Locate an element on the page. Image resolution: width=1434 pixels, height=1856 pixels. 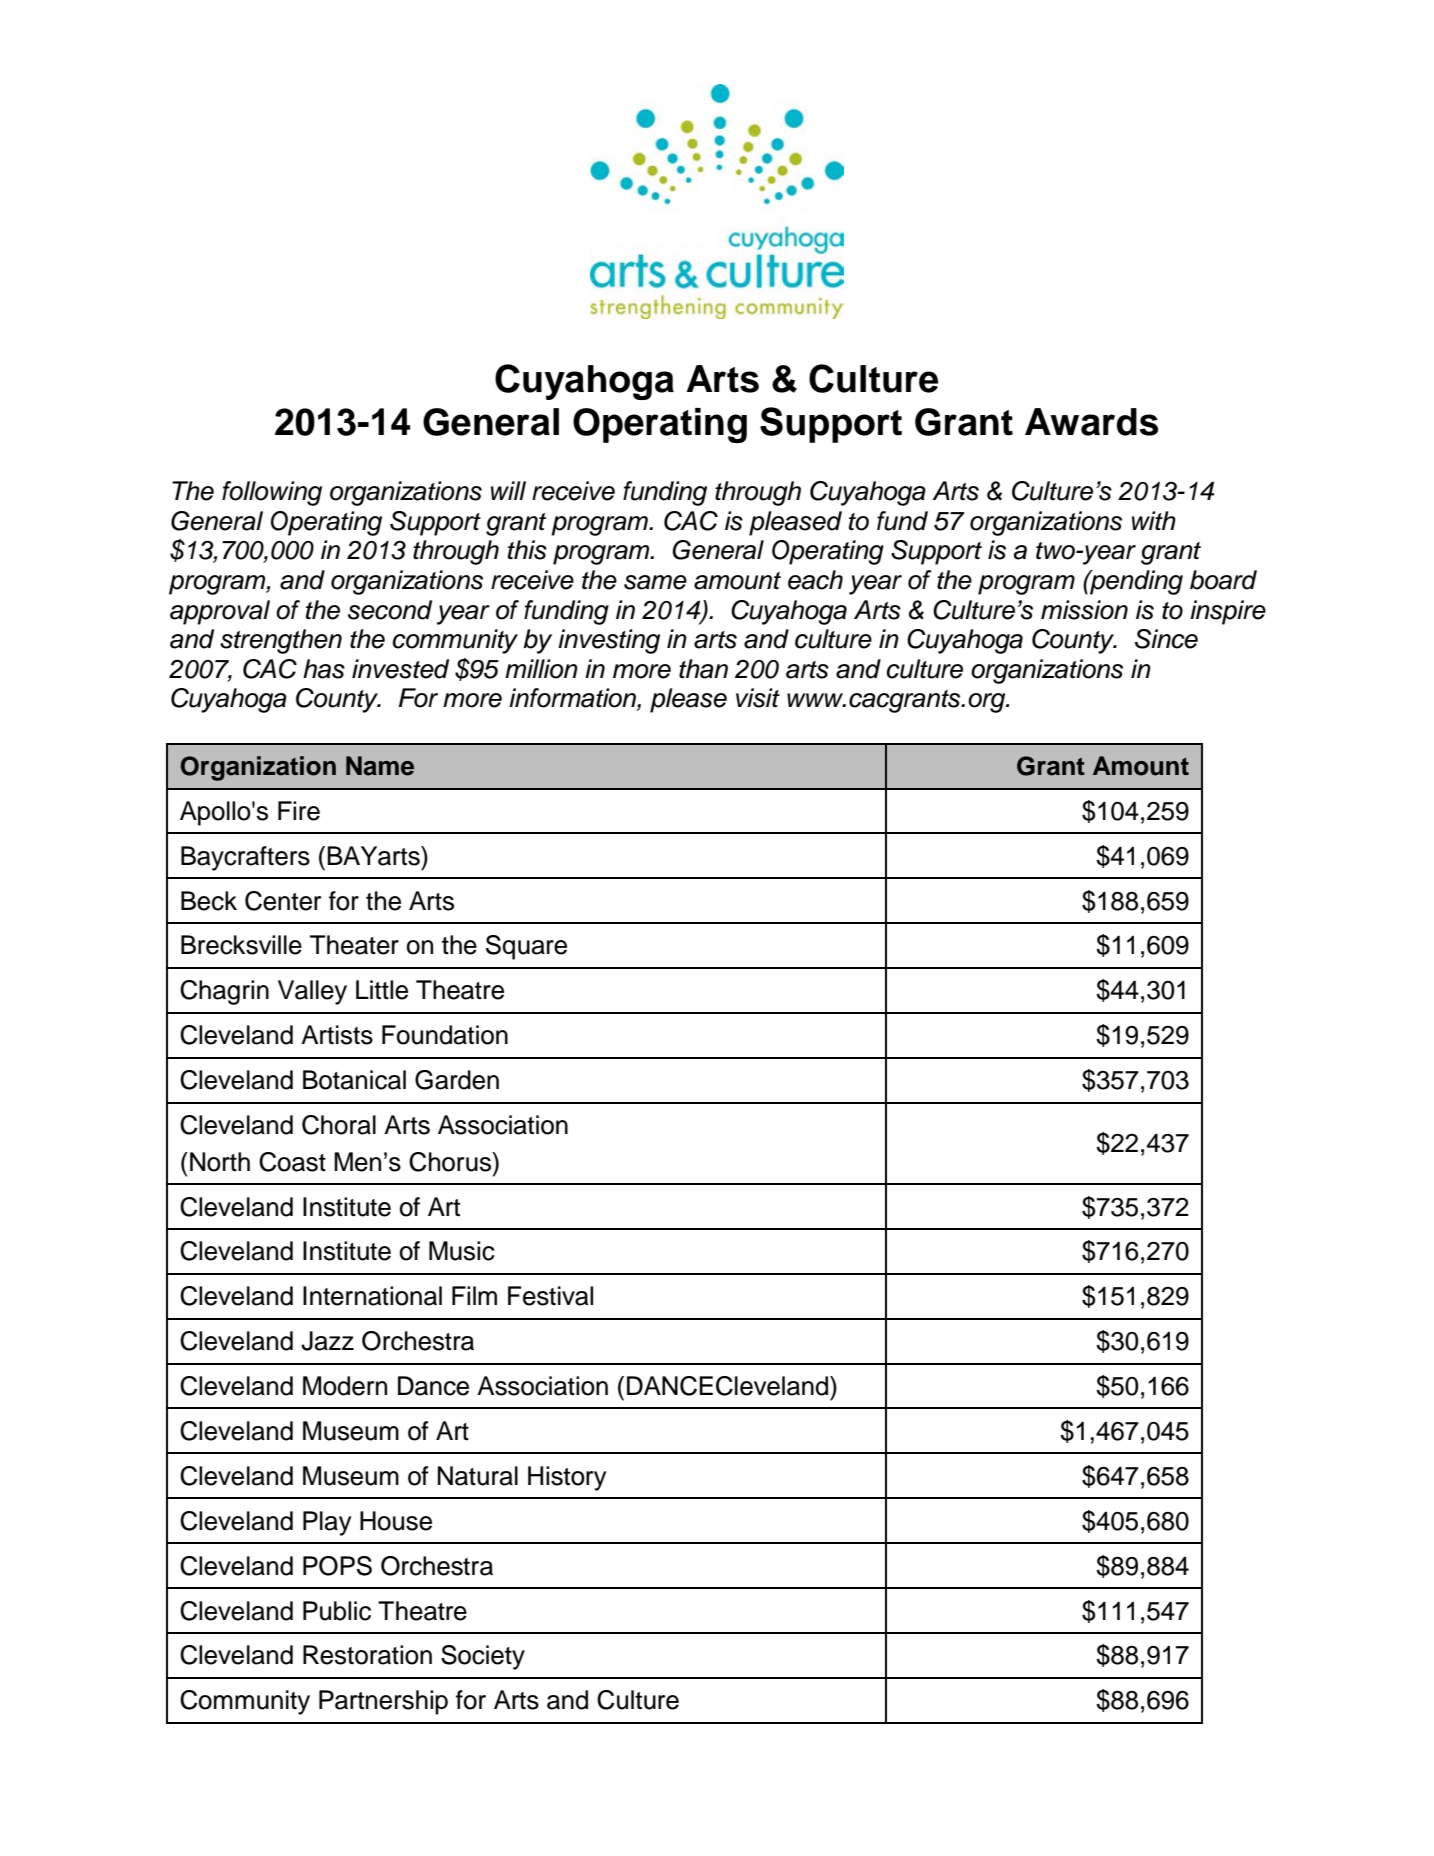
Restoration is located at coordinates (367, 1655).
